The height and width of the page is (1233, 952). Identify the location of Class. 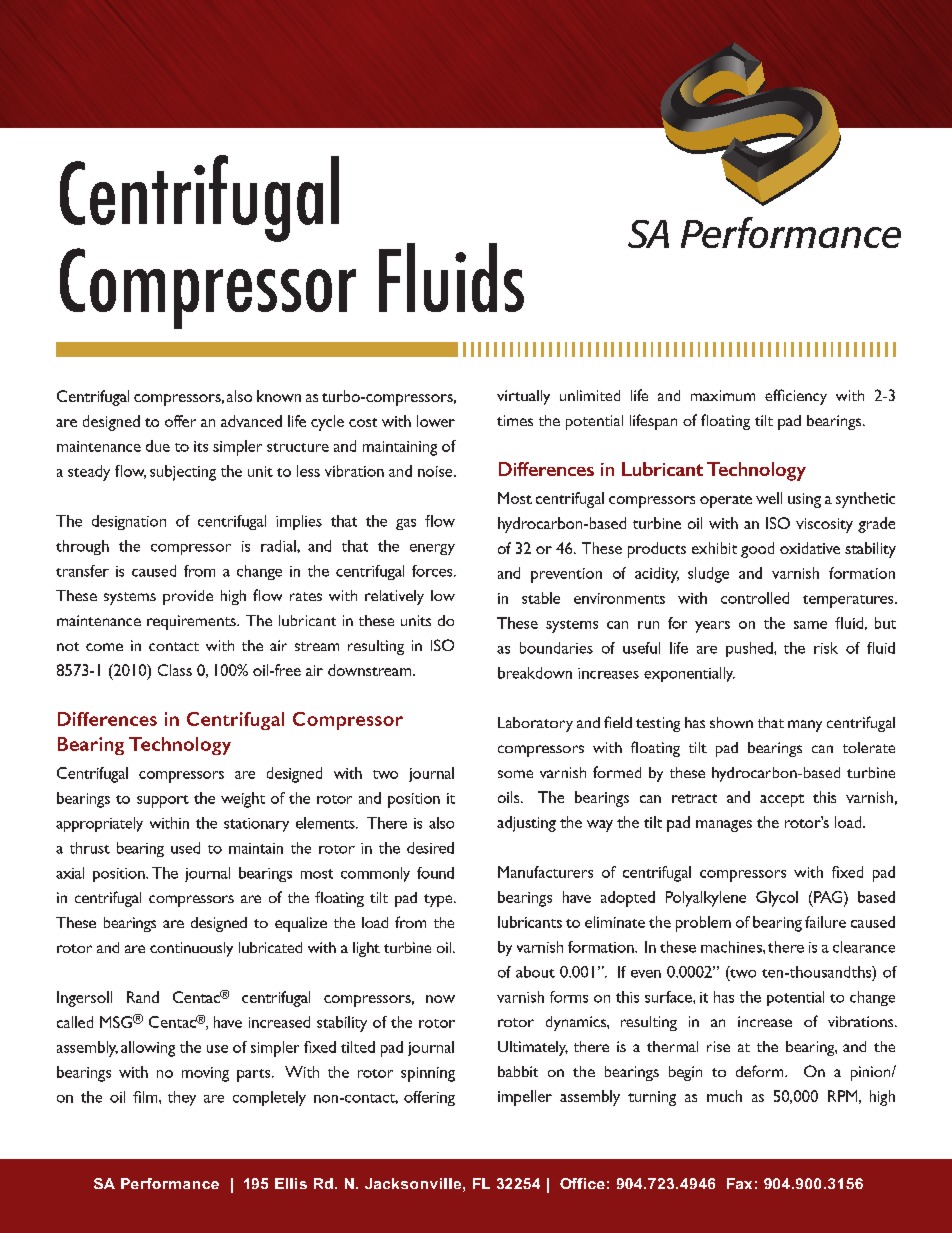
(175, 670).
